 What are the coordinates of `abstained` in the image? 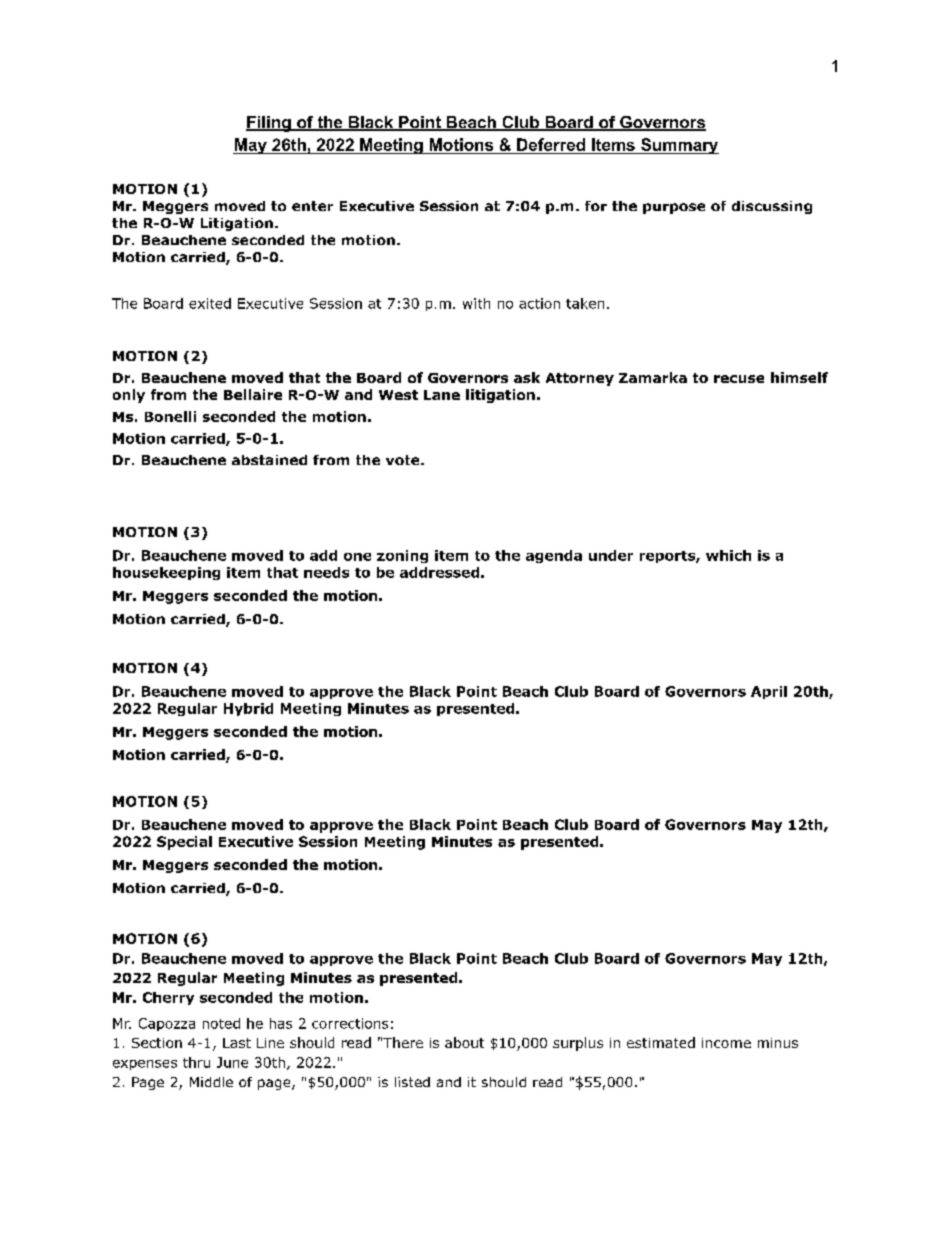 It's located at (269, 460).
